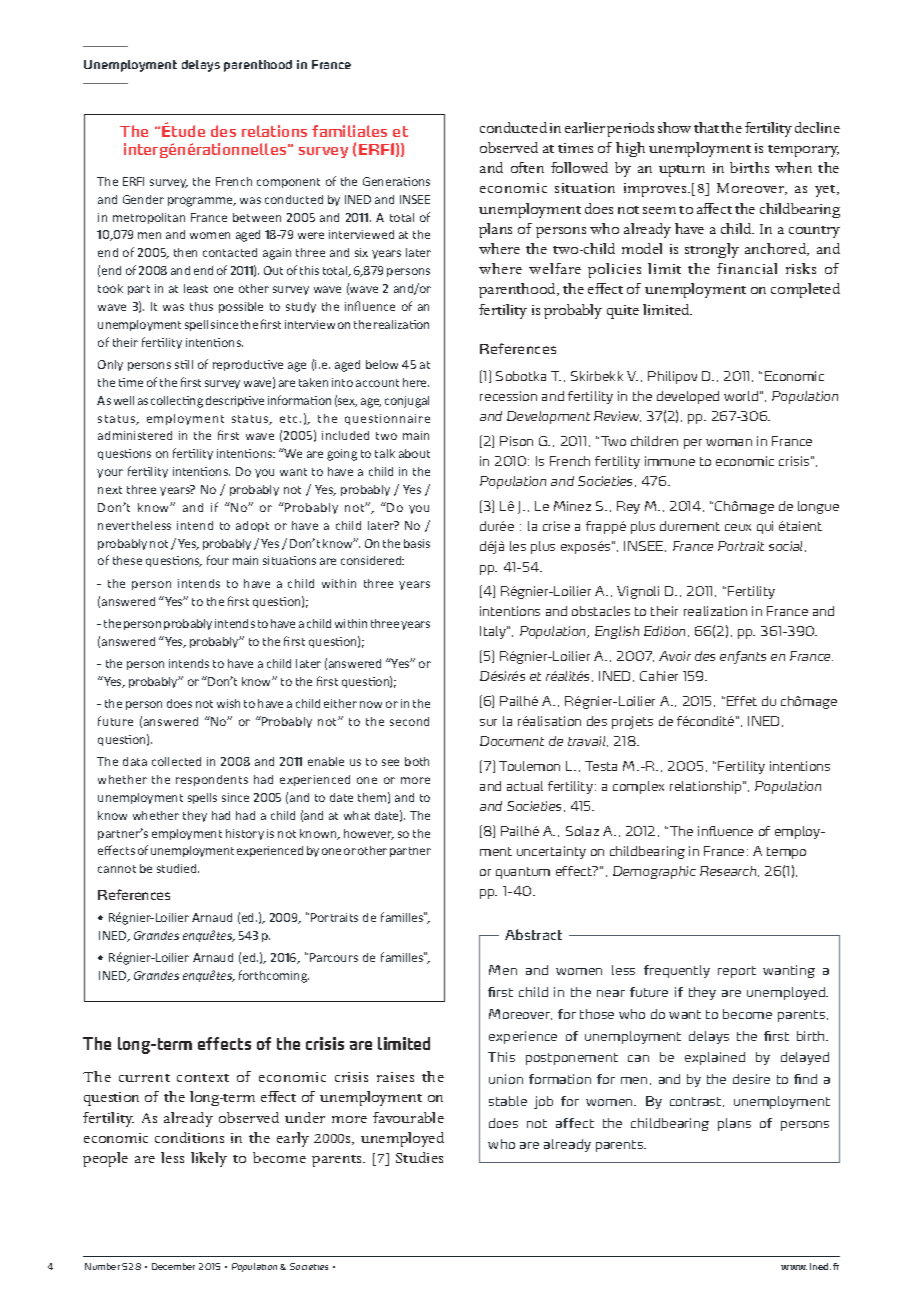 The height and width of the image is (1308, 924). I want to click on four, so click(218, 560).
